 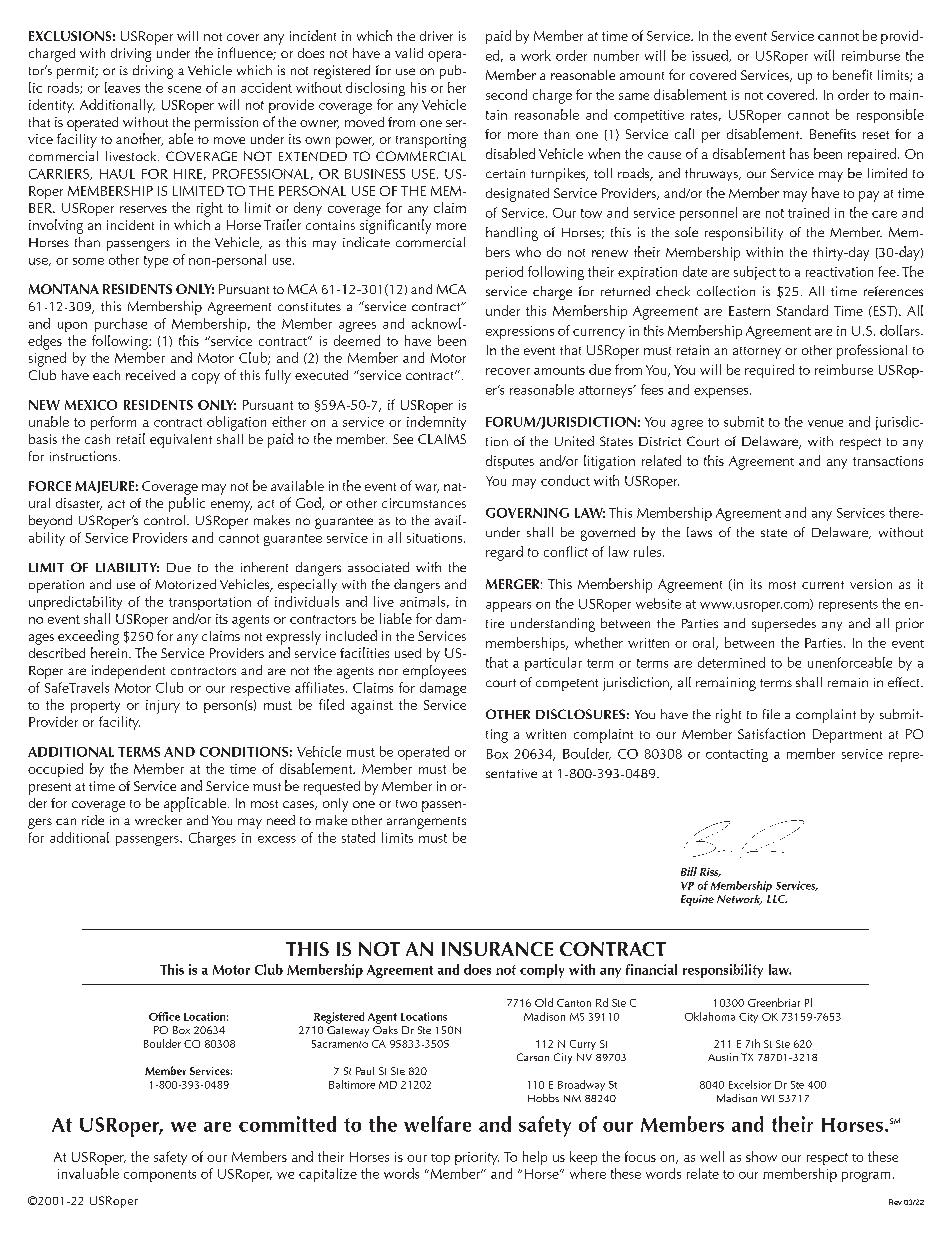 I want to click on Department, so click(x=847, y=736).
